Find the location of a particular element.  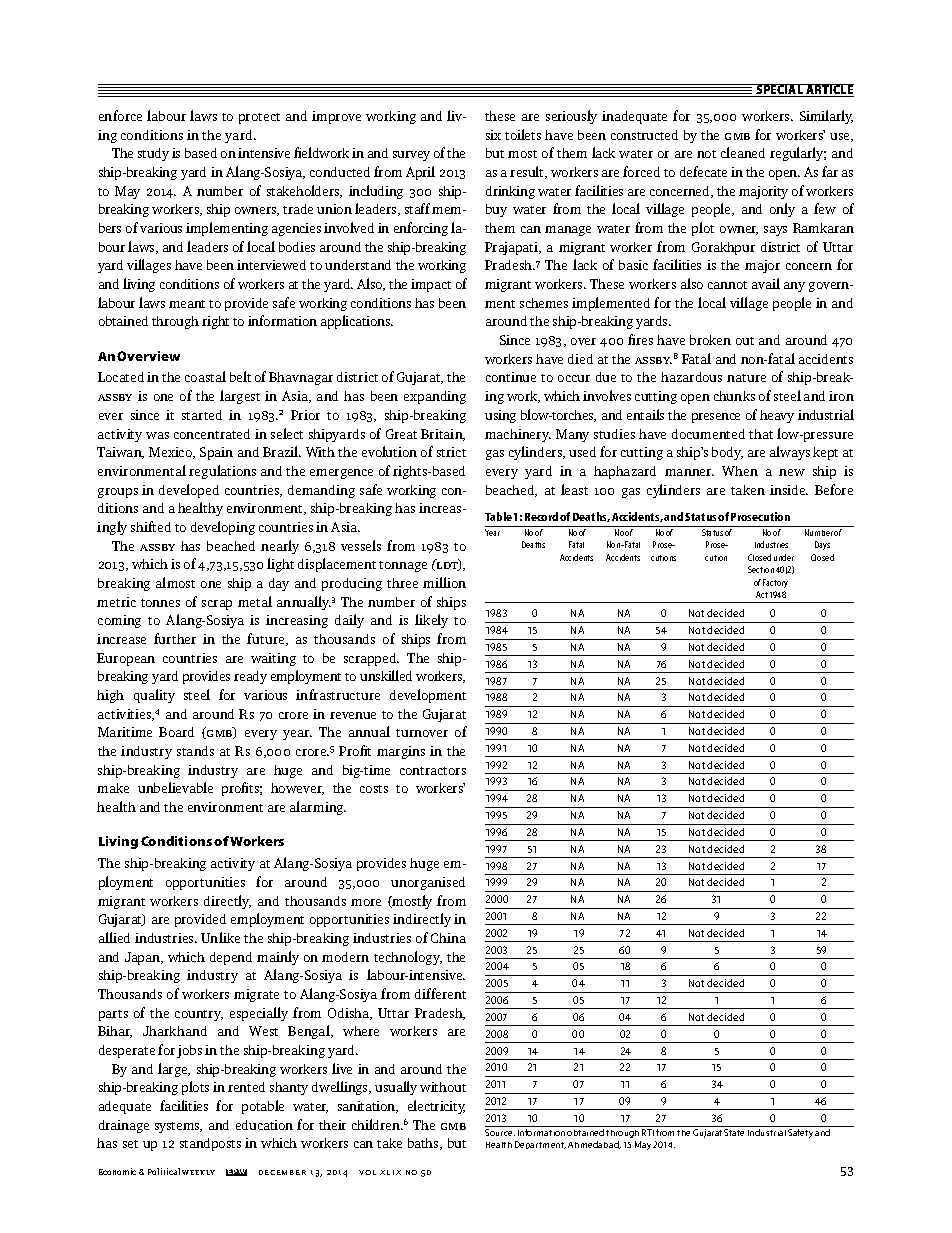

further is located at coordinates (175, 638).
